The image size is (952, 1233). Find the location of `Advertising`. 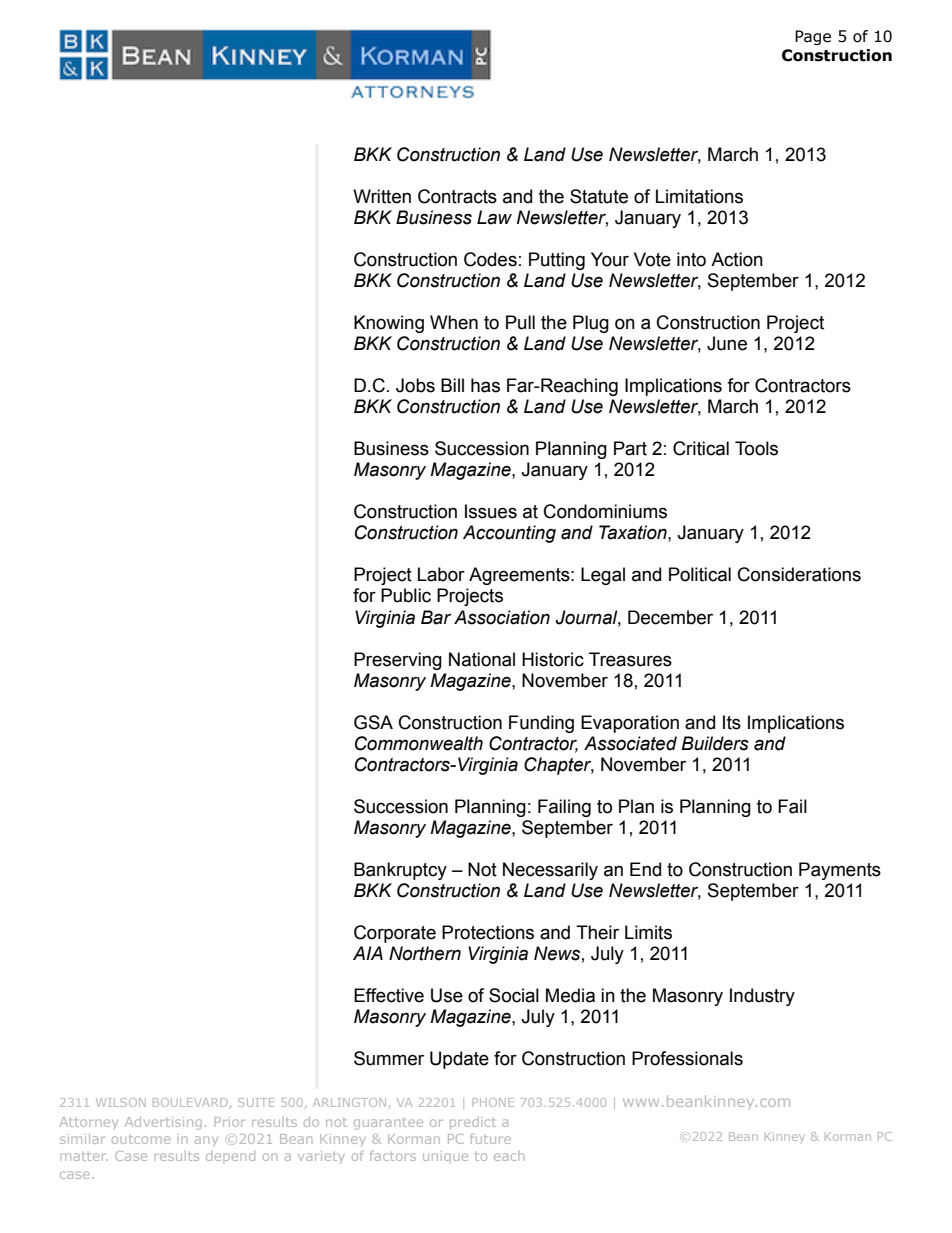

Advertising is located at coordinates (163, 1123).
